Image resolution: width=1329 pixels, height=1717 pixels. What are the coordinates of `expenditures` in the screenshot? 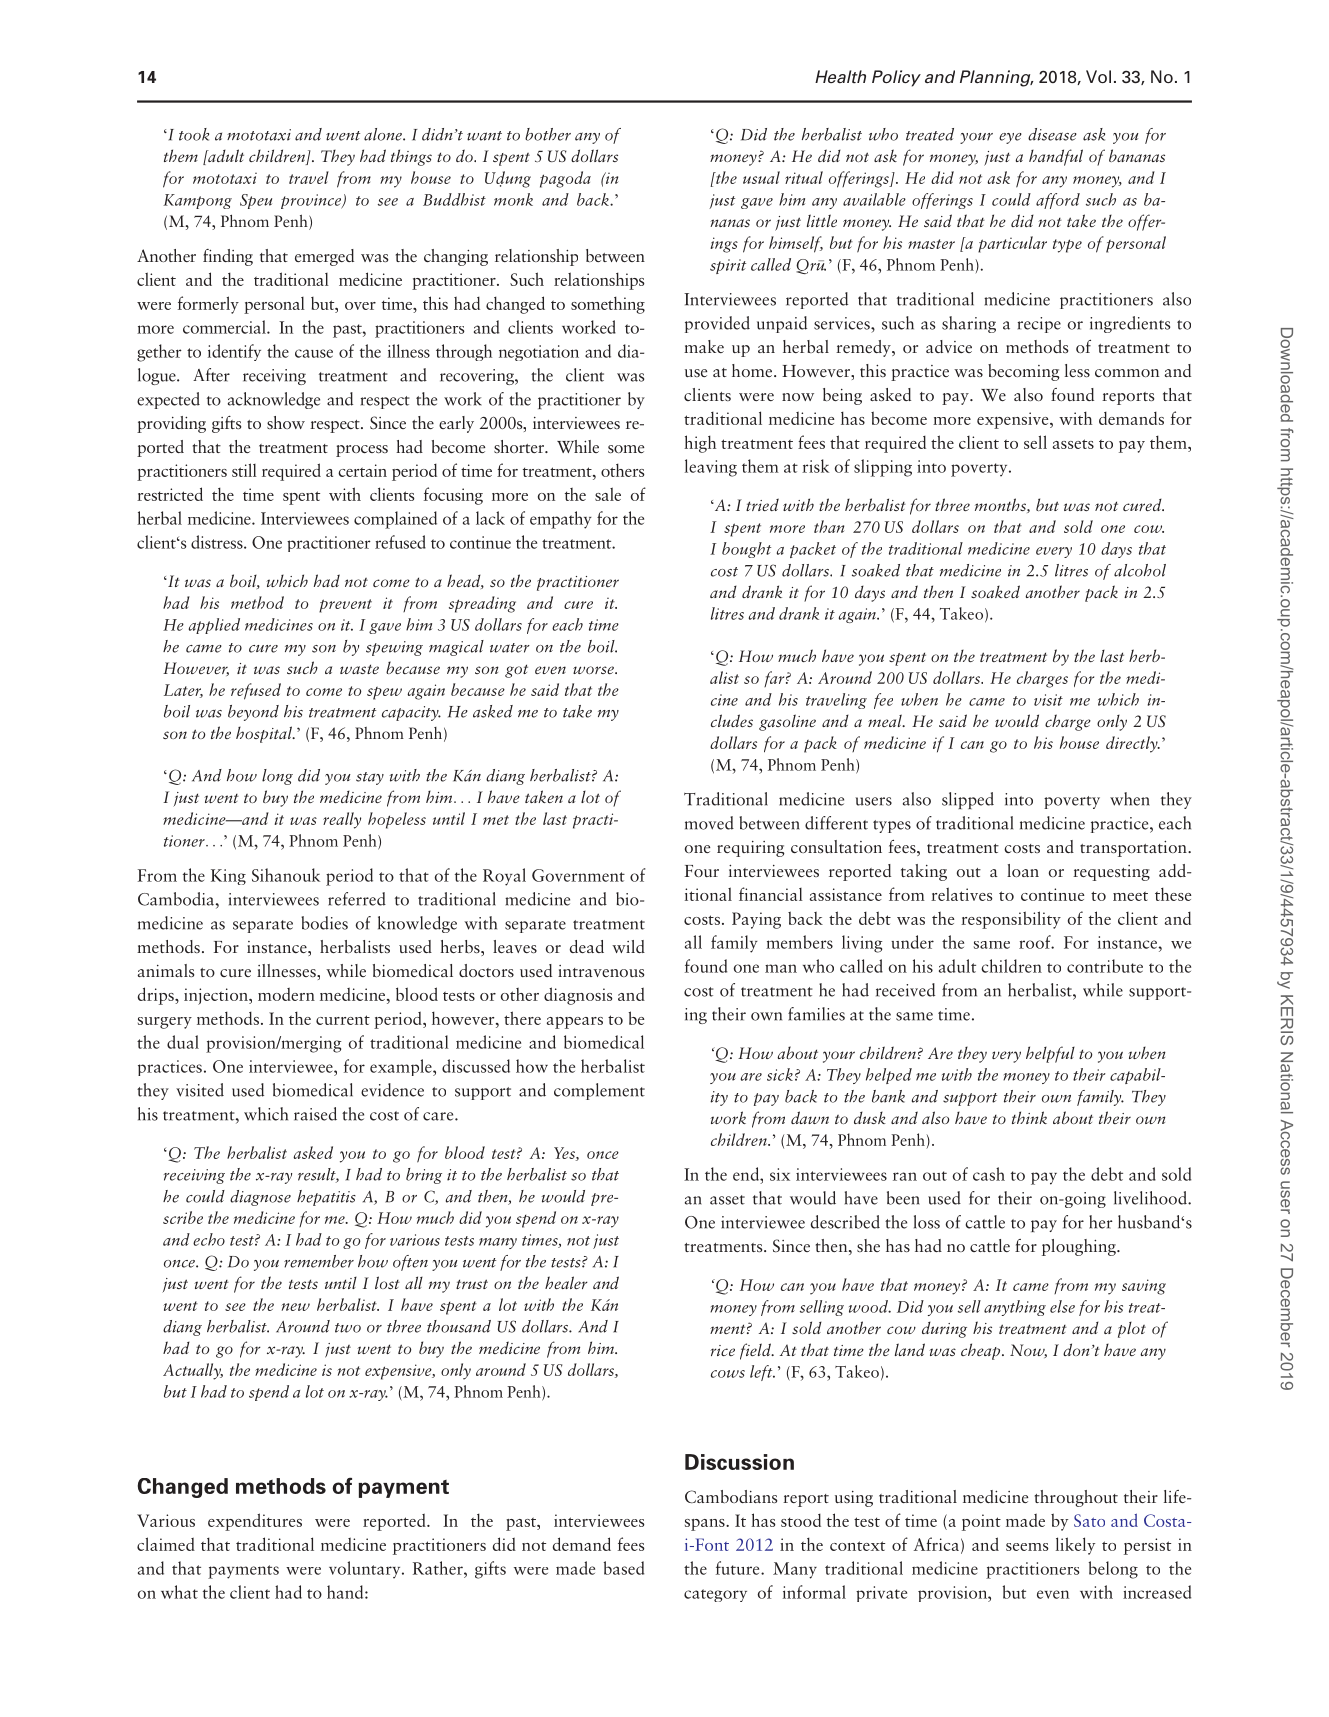 It's located at (255, 1522).
